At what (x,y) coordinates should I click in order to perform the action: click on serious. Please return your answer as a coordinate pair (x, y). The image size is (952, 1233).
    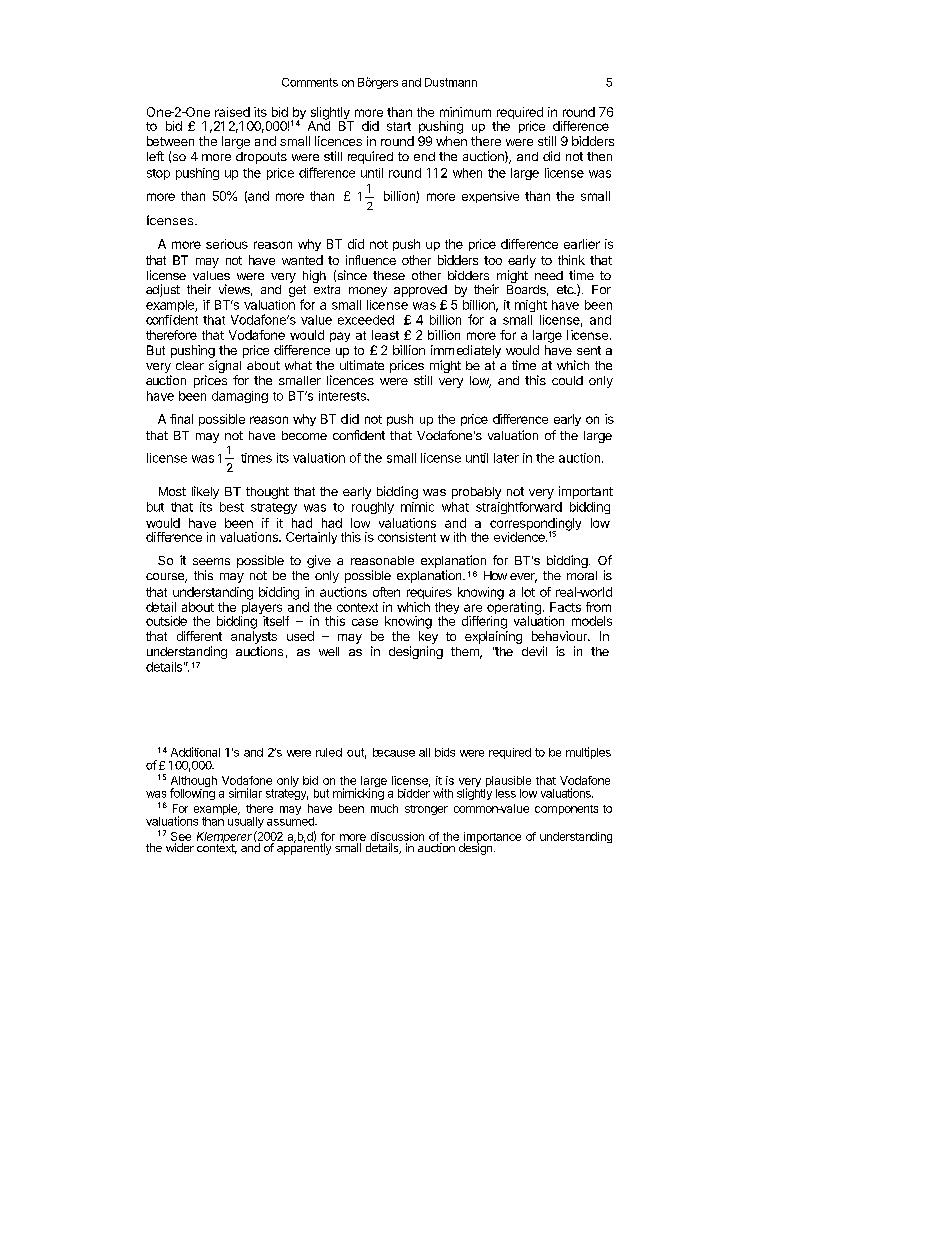
    Looking at the image, I should click on (227, 244).
